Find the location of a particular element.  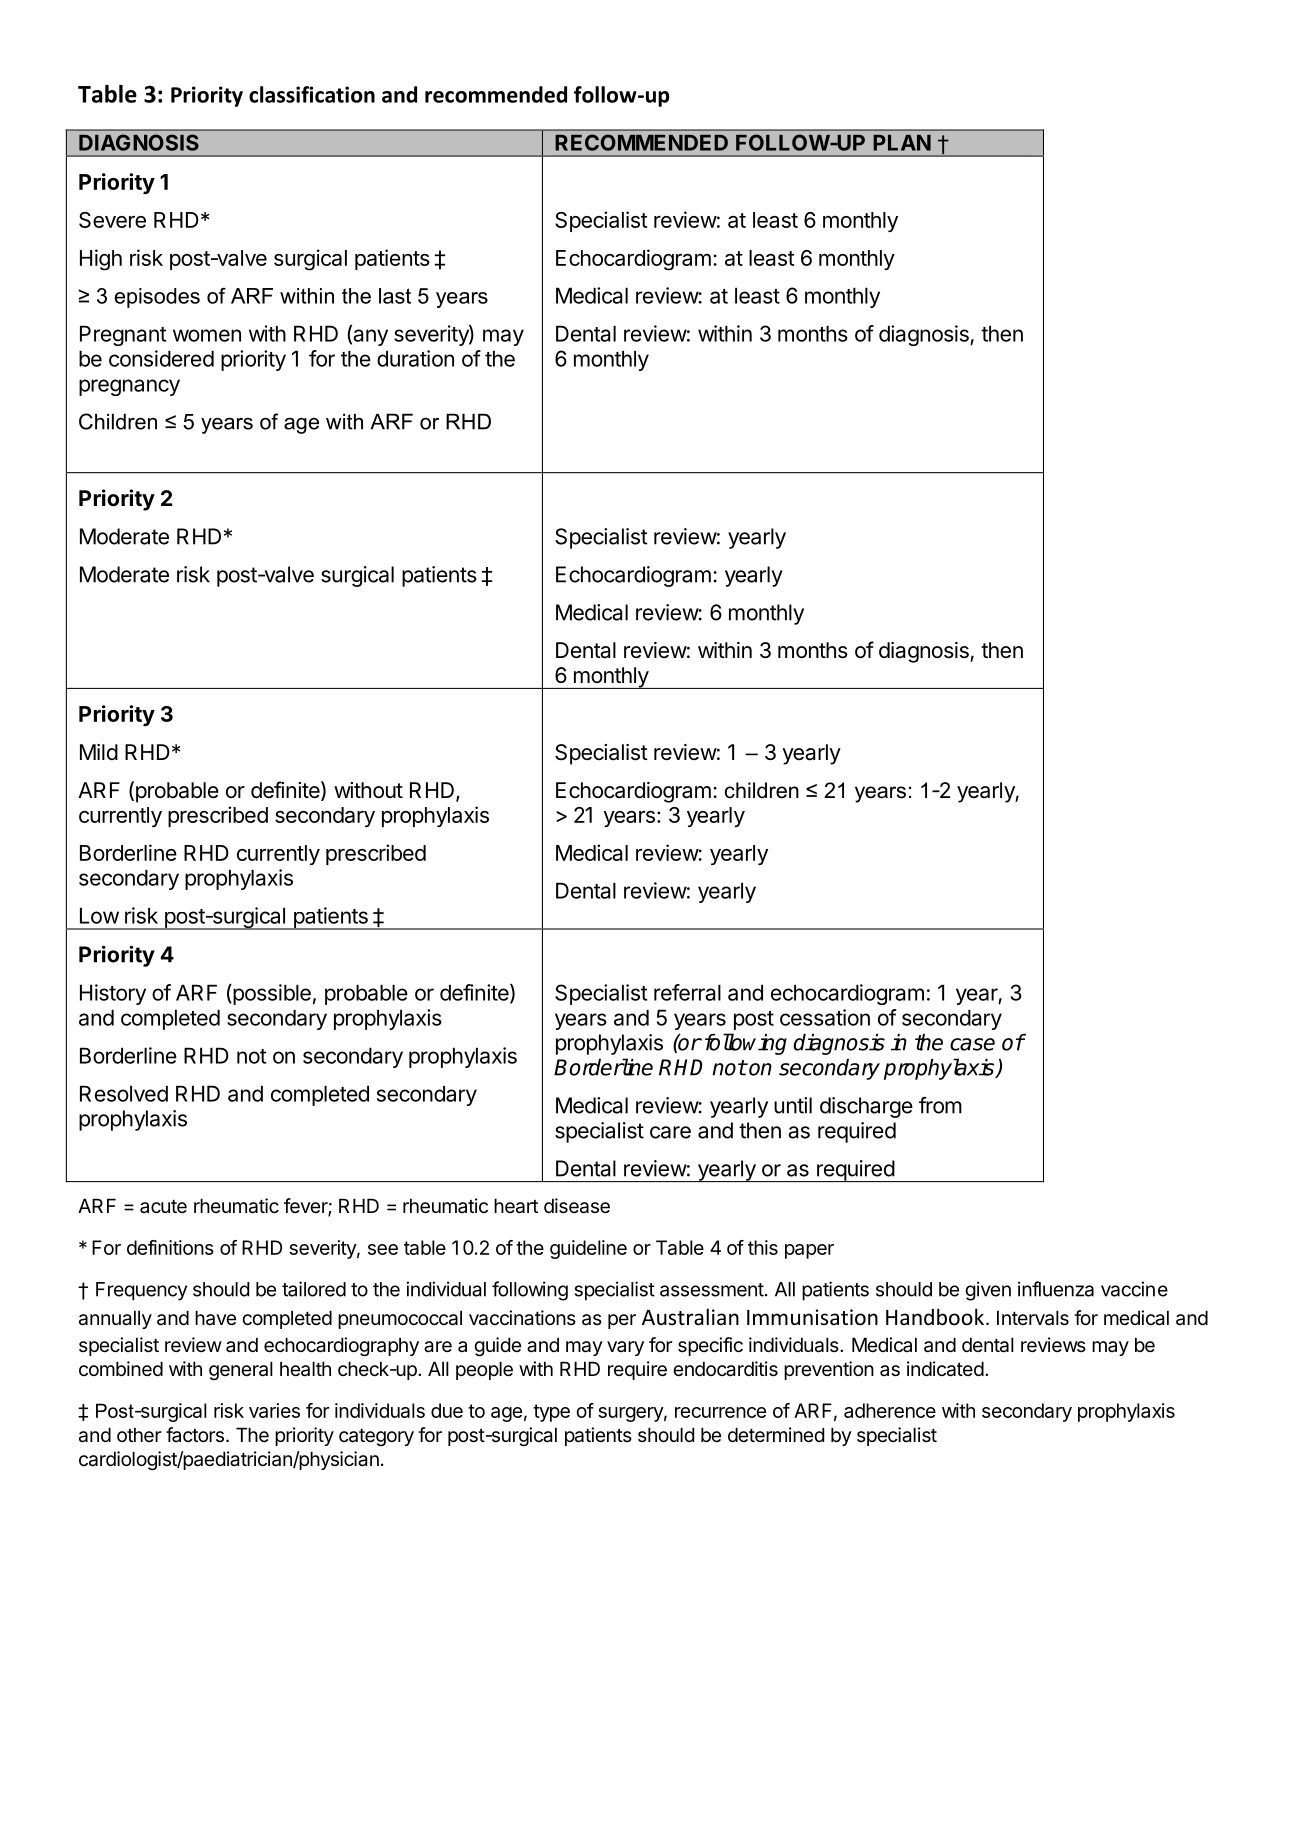

last is located at coordinates (395, 296).
